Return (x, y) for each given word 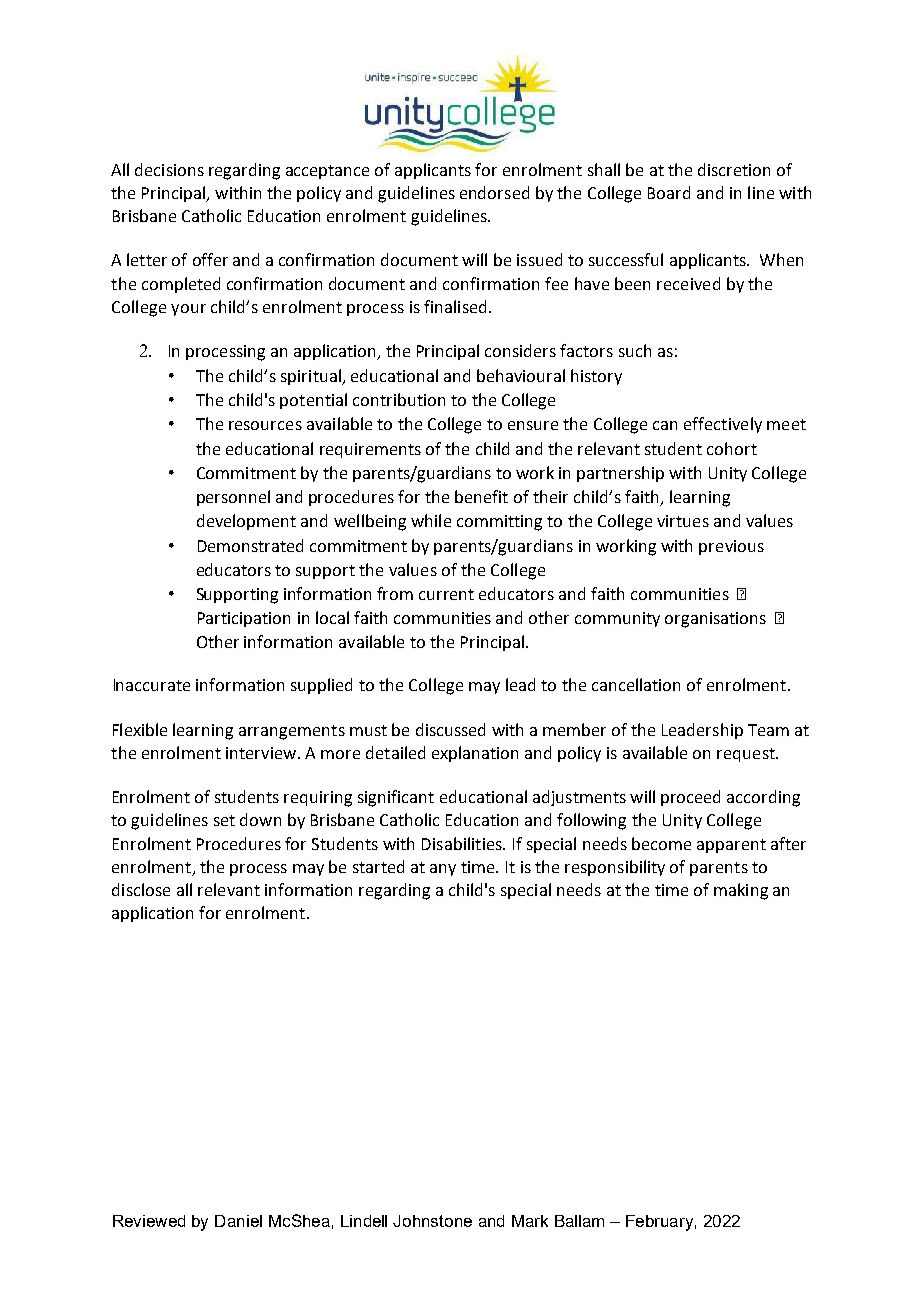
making (741, 891)
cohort (732, 448)
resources (265, 425)
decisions (169, 169)
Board (669, 192)
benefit (481, 496)
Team (768, 730)
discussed (450, 729)
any (443, 870)
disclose (141, 889)
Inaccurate (152, 685)
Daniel (238, 1221)
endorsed (494, 192)
